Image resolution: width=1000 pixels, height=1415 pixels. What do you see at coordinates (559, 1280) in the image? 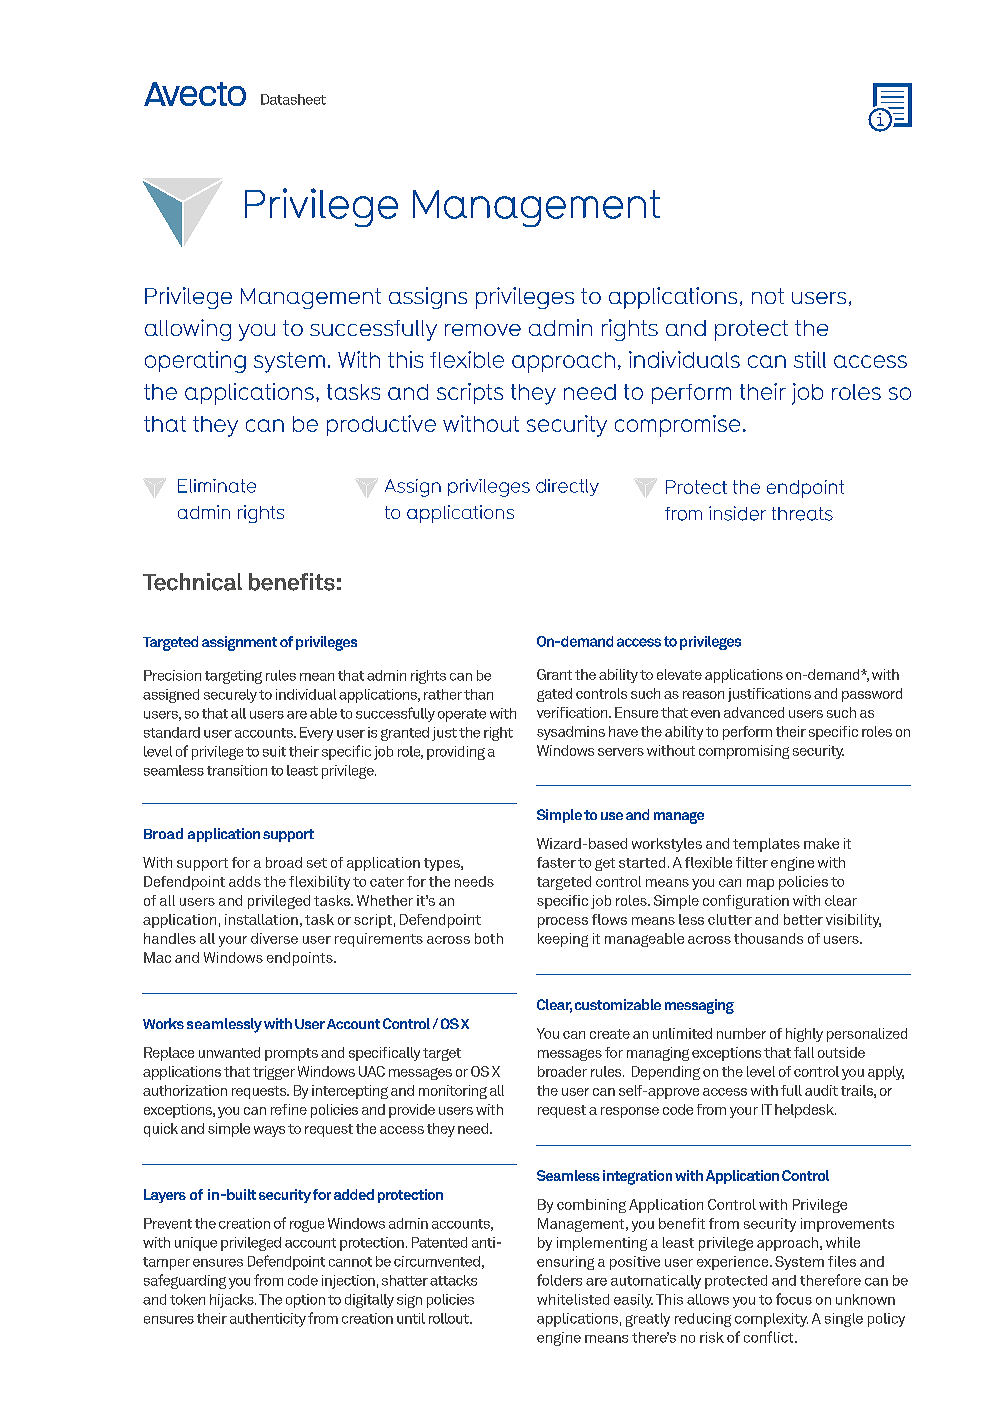
I see `folders` at bounding box center [559, 1280].
